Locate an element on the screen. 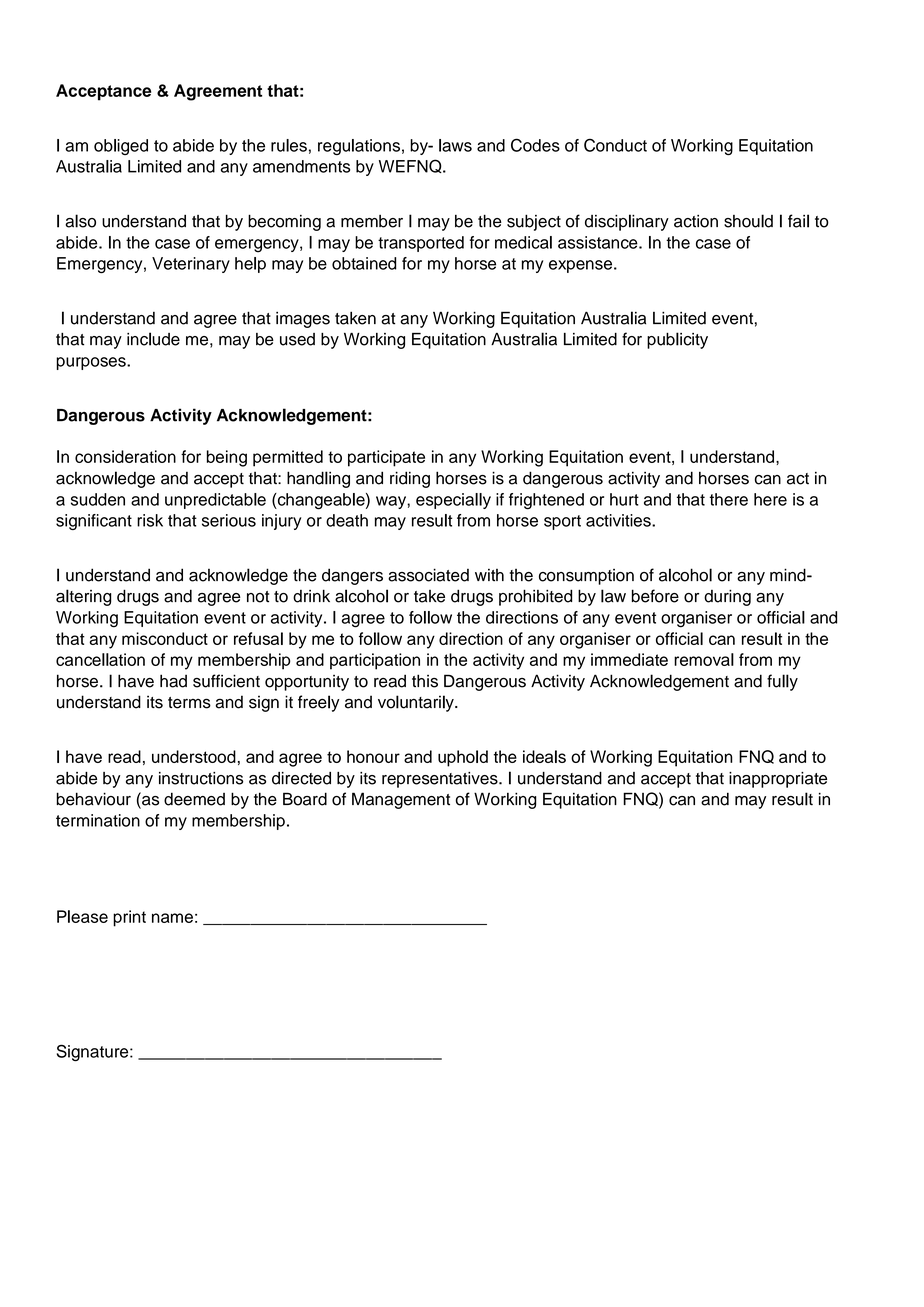 The width and height of the screenshot is (924, 1307). removal is located at coordinates (704, 659).
